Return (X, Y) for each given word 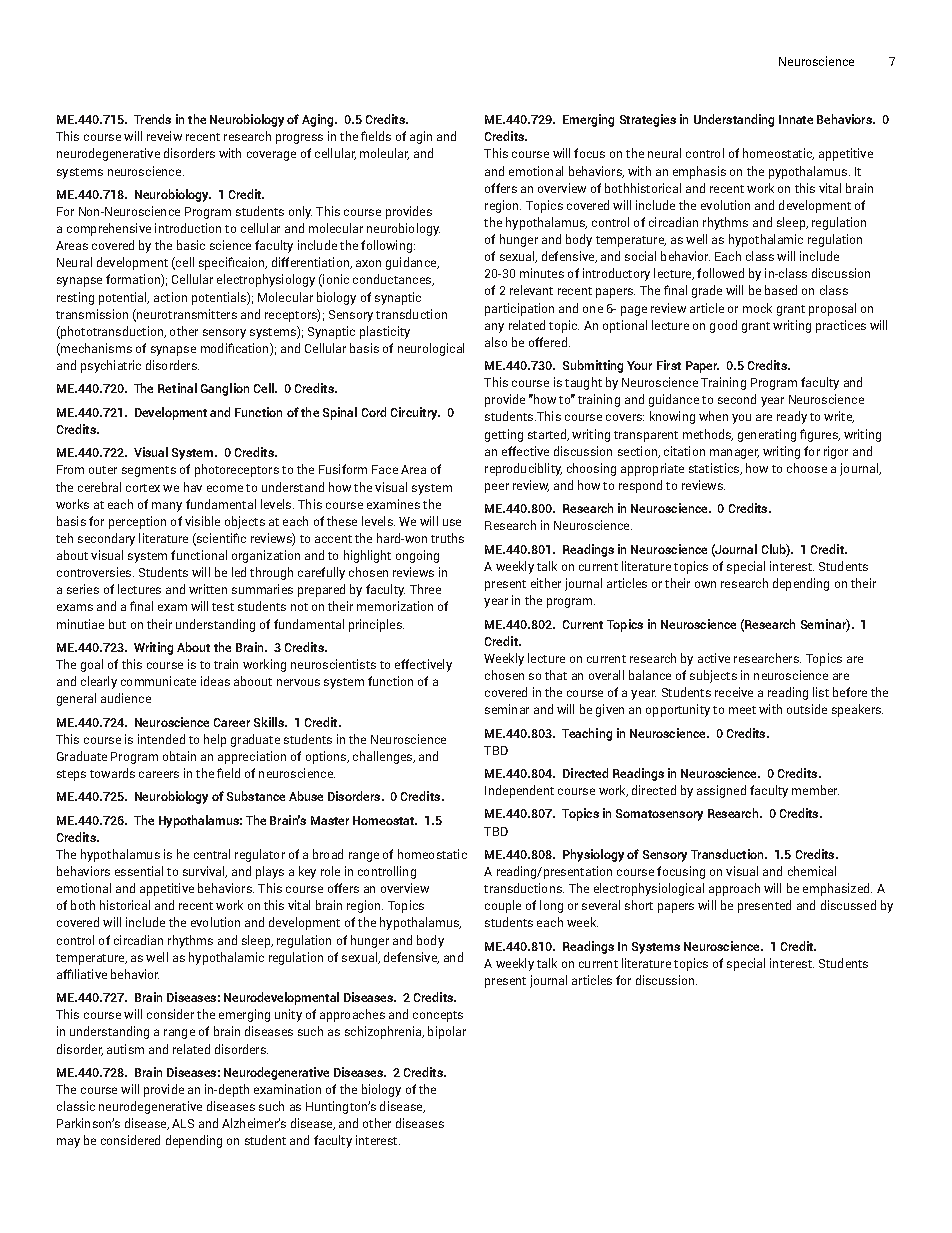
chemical (812, 871)
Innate (796, 119)
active (714, 658)
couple (503, 906)
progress (299, 139)
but (117, 624)
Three (425, 589)
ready (792, 417)
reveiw (164, 136)
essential (139, 871)
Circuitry (415, 413)
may (68, 1143)
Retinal (177, 388)
